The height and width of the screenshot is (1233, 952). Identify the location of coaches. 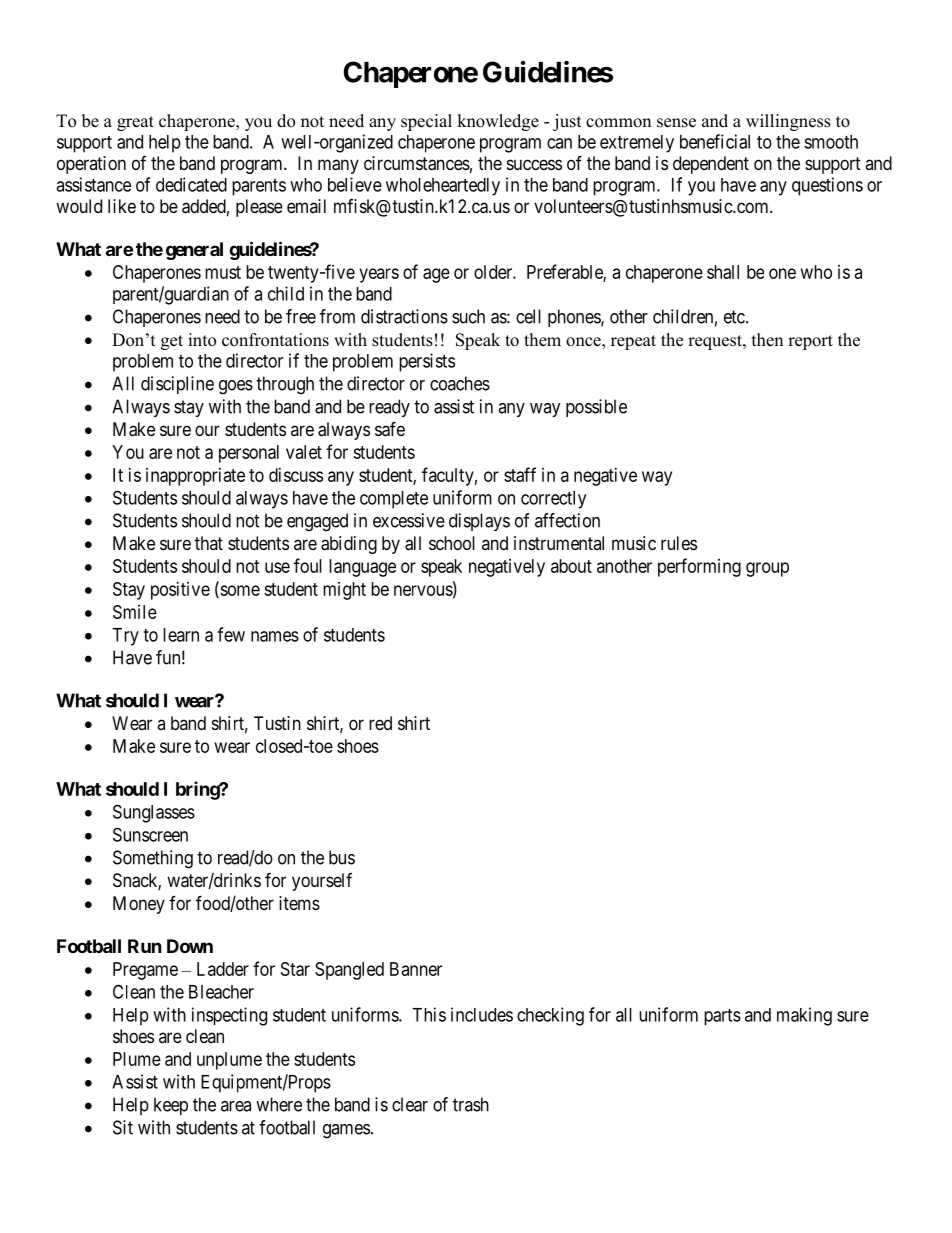
(460, 383).
